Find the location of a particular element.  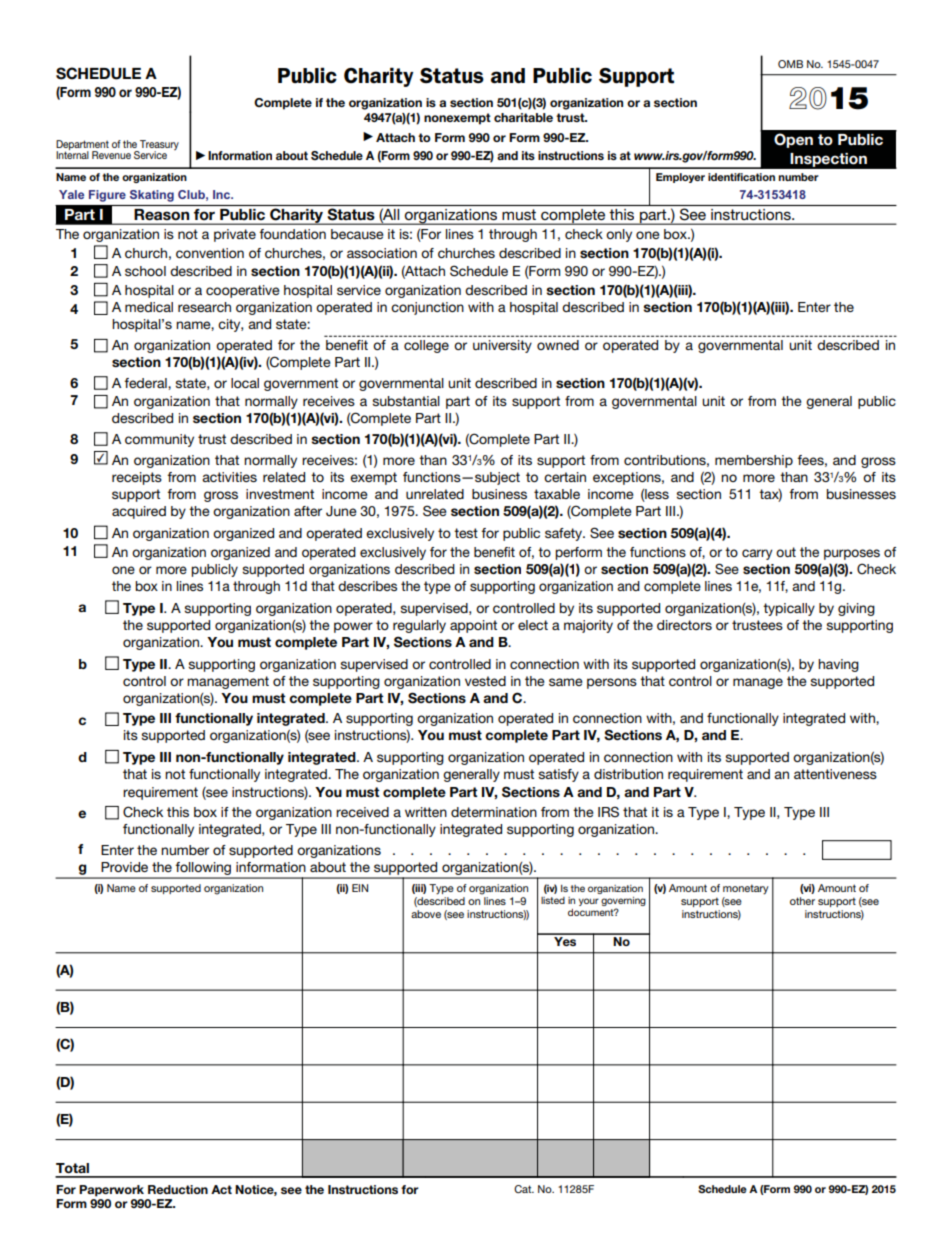

appoint is located at coordinates (473, 626).
